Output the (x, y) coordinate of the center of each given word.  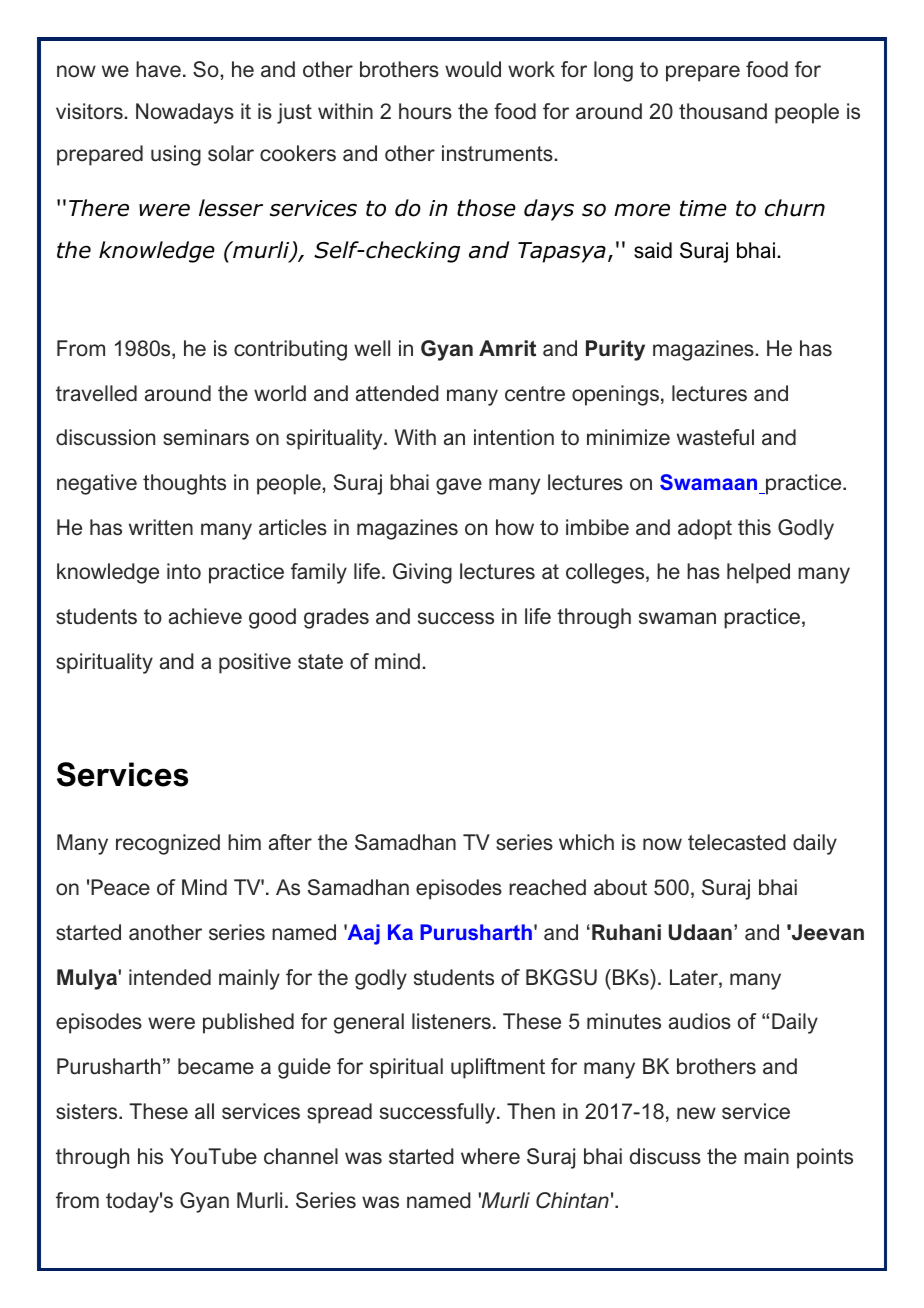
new (696, 1113)
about (620, 887)
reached (547, 887)
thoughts (184, 484)
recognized (168, 844)
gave (459, 486)
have (158, 69)
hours (425, 111)
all (204, 1111)
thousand (723, 111)
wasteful (715, 437)
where (490, 1156)
